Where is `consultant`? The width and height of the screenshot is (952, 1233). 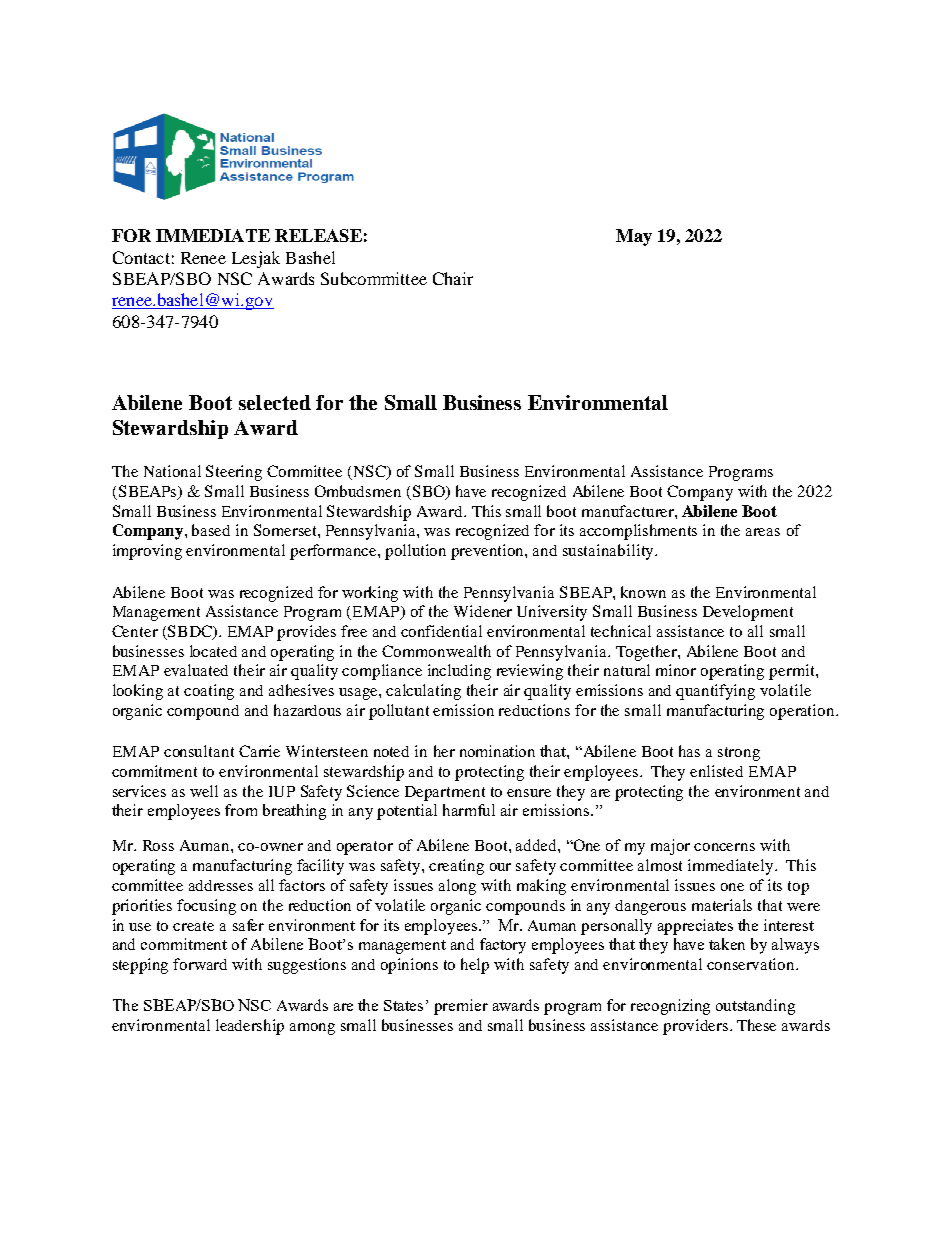
consultant is located at coordinates (199, 751).
